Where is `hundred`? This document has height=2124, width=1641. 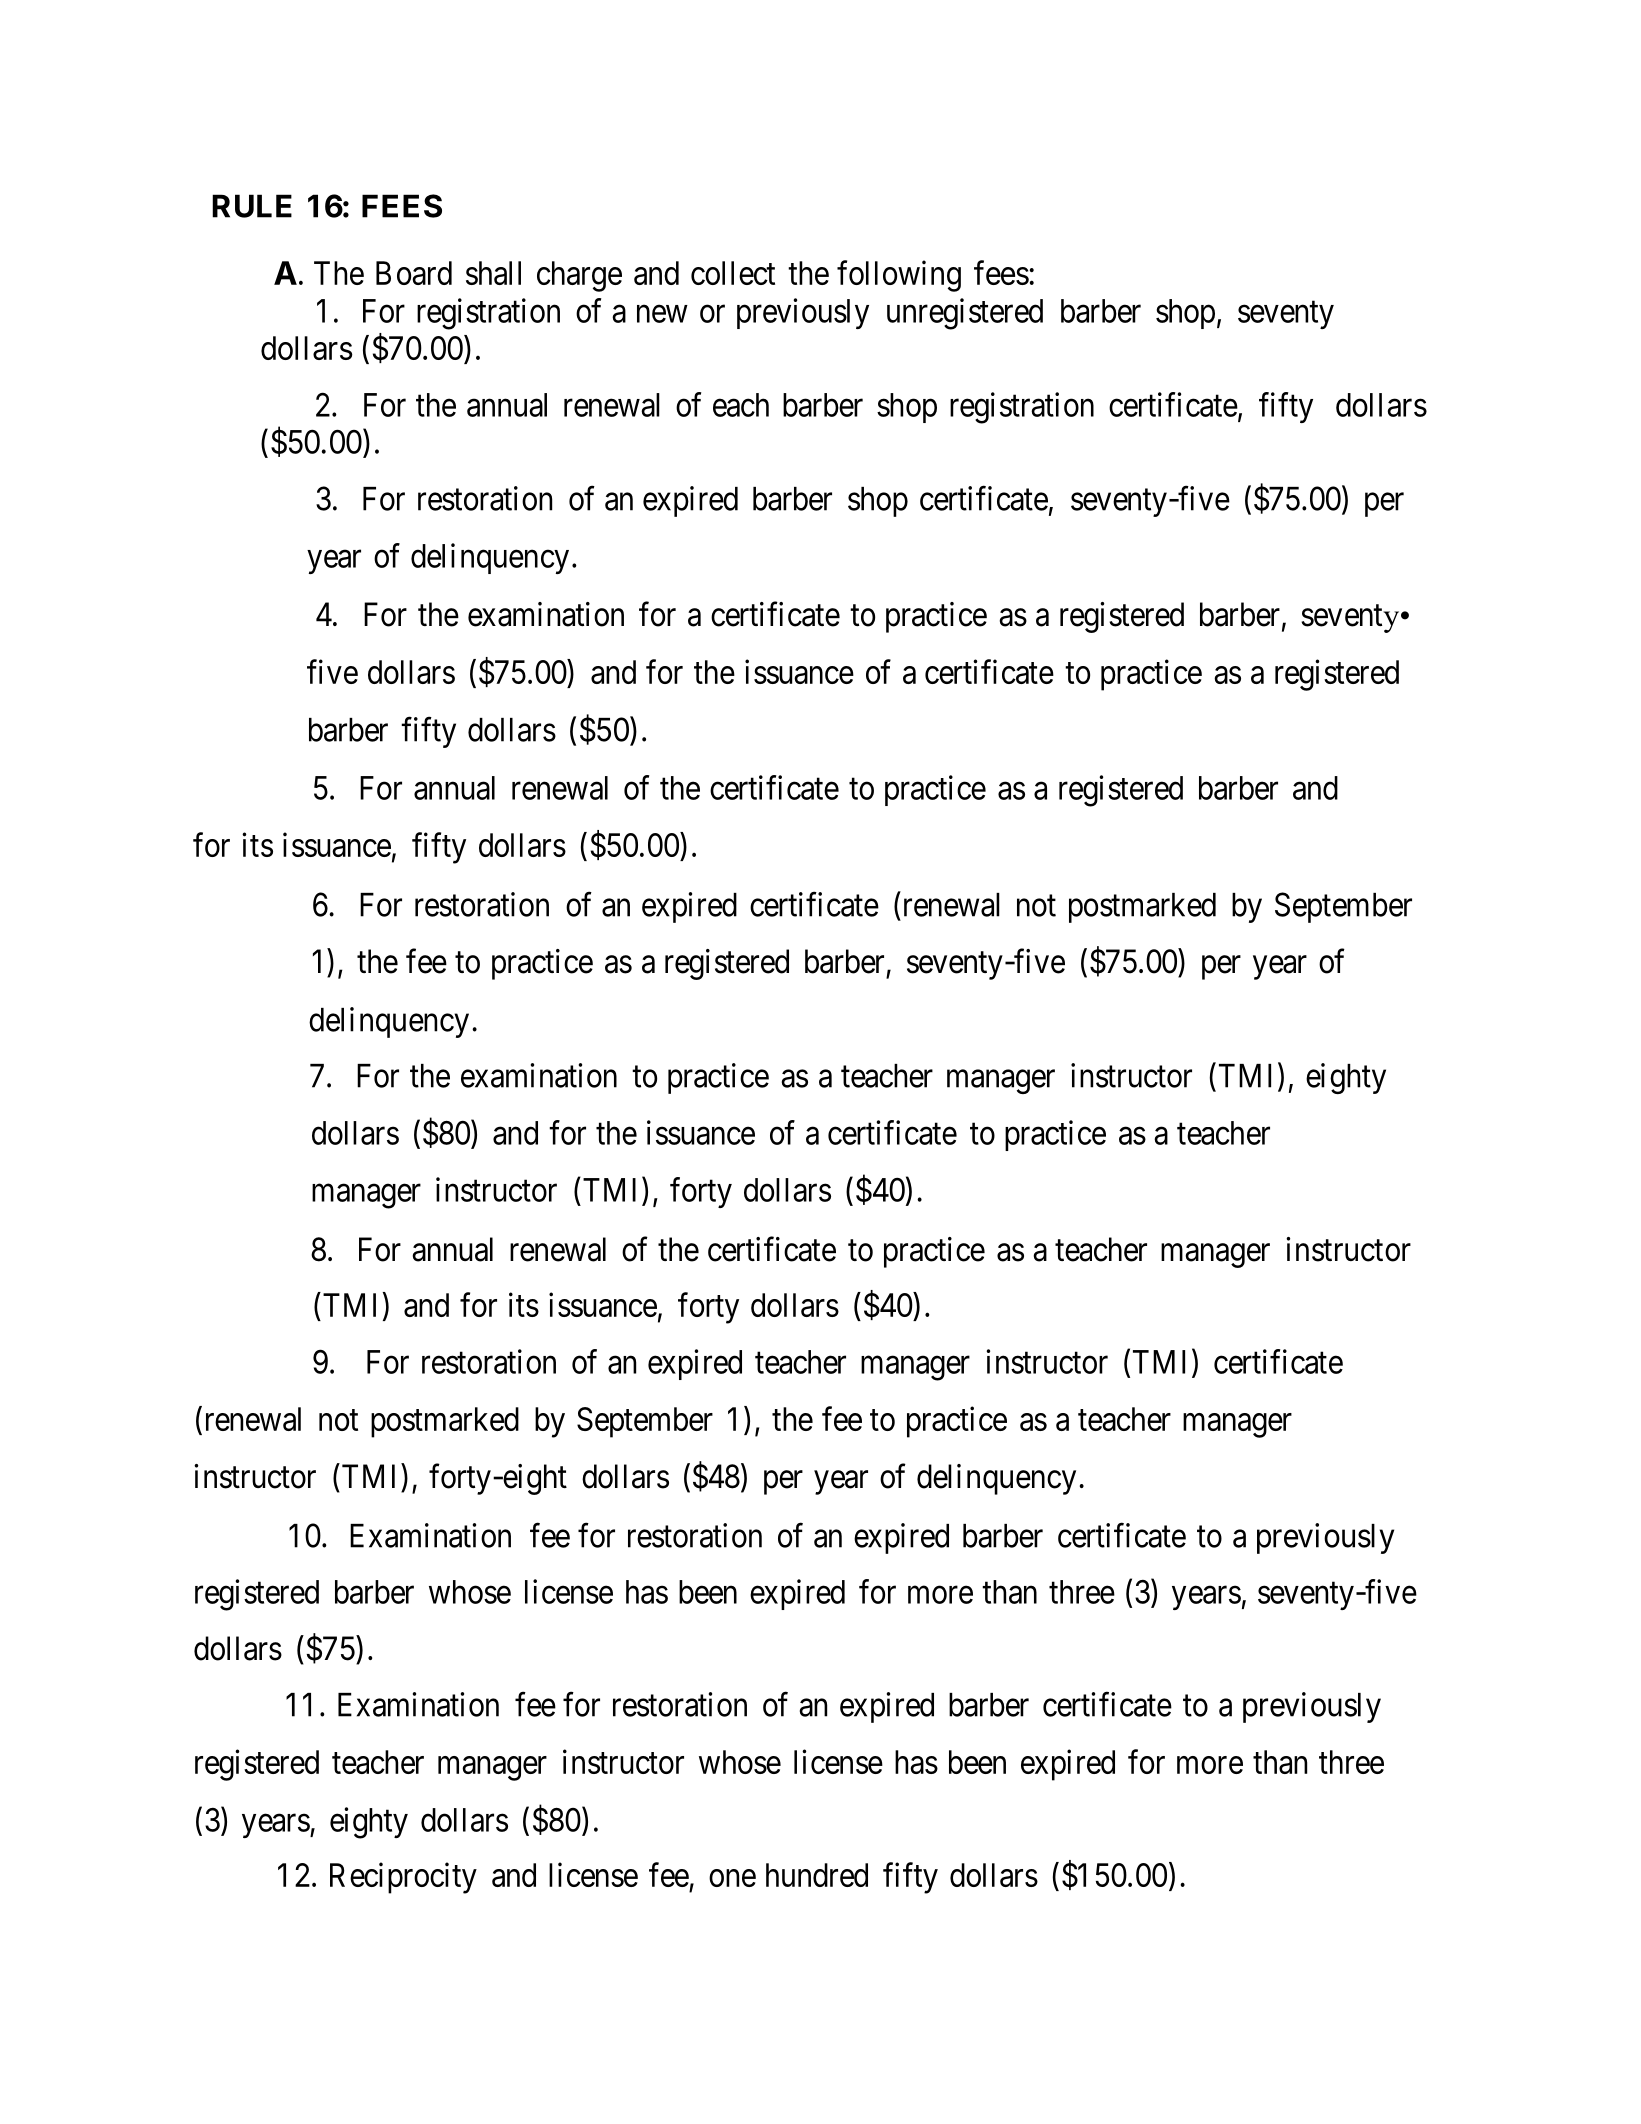
hundred is located at coordinates (817, 1875).
